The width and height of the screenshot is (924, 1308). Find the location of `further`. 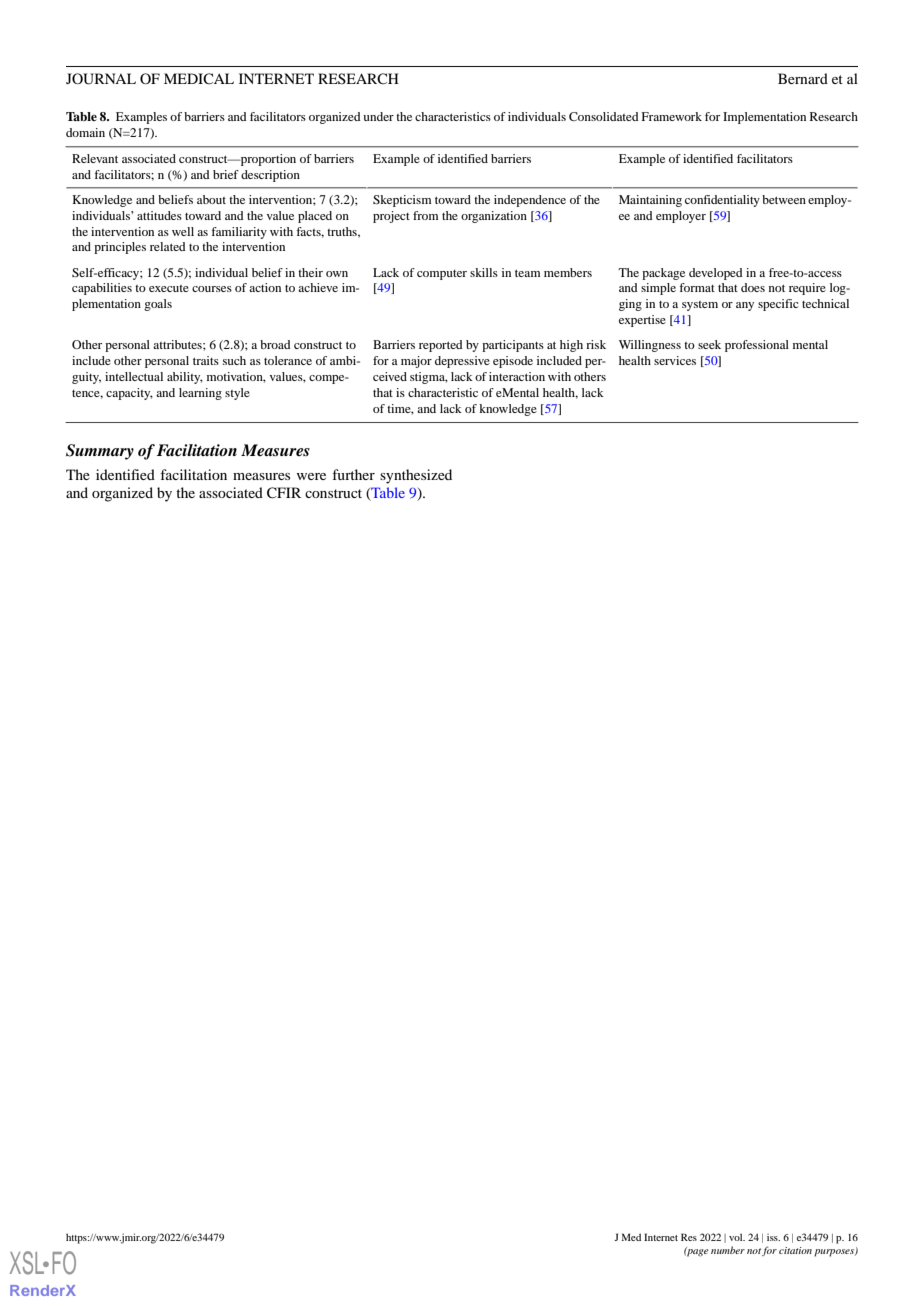

further is located at coordinates (353, 474).
